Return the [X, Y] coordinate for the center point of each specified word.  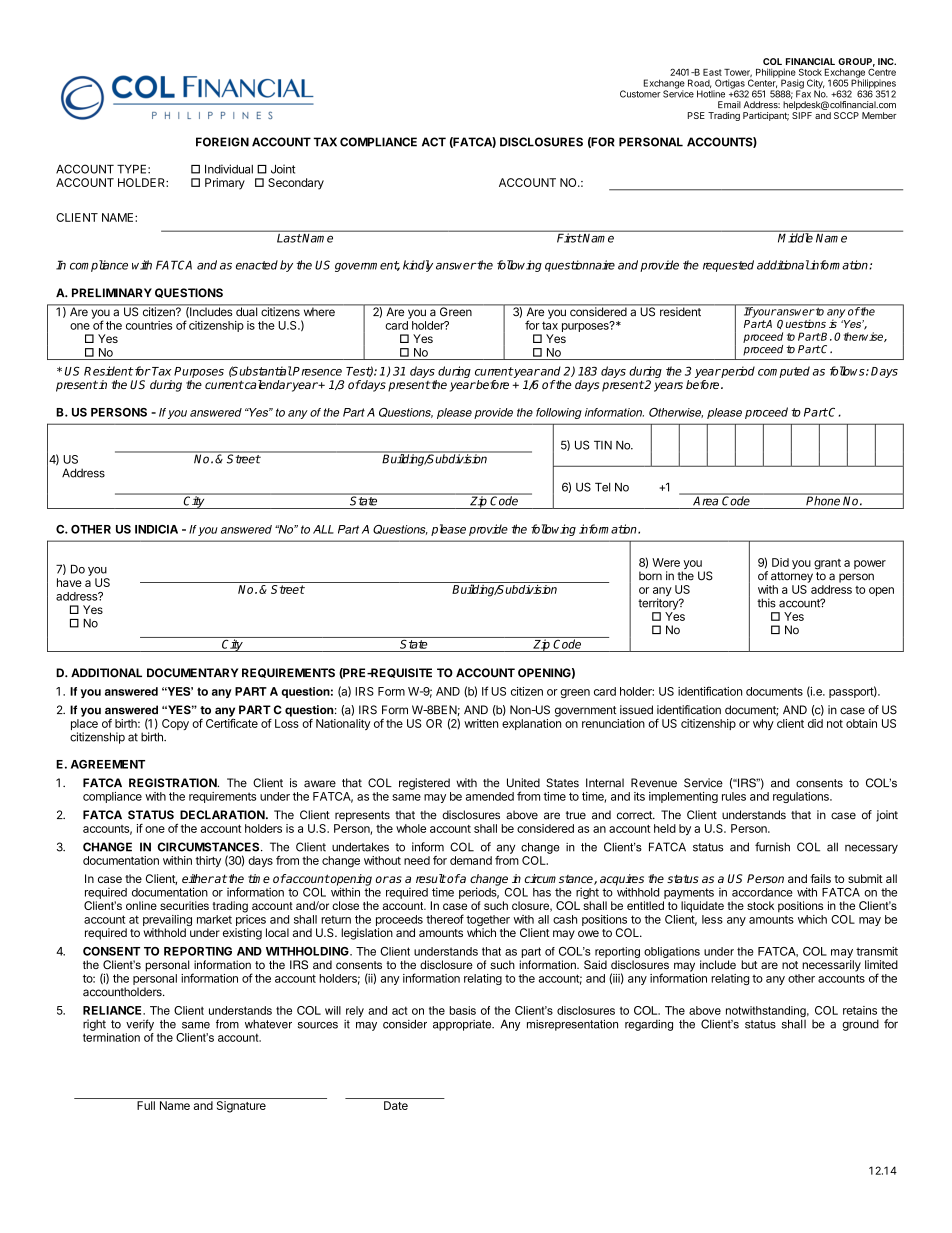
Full [146, 1105]
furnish [772, 847]
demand [471, 860]
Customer [640, 94]
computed [784, 372]
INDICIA [156, 529]
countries [149, 325]
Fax [803, 93]
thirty [208, 861]
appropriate [463, 1025]
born [650, 576]
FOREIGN [222, 142]
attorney [792, 577]
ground [860, 1025]
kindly [418, 266]
